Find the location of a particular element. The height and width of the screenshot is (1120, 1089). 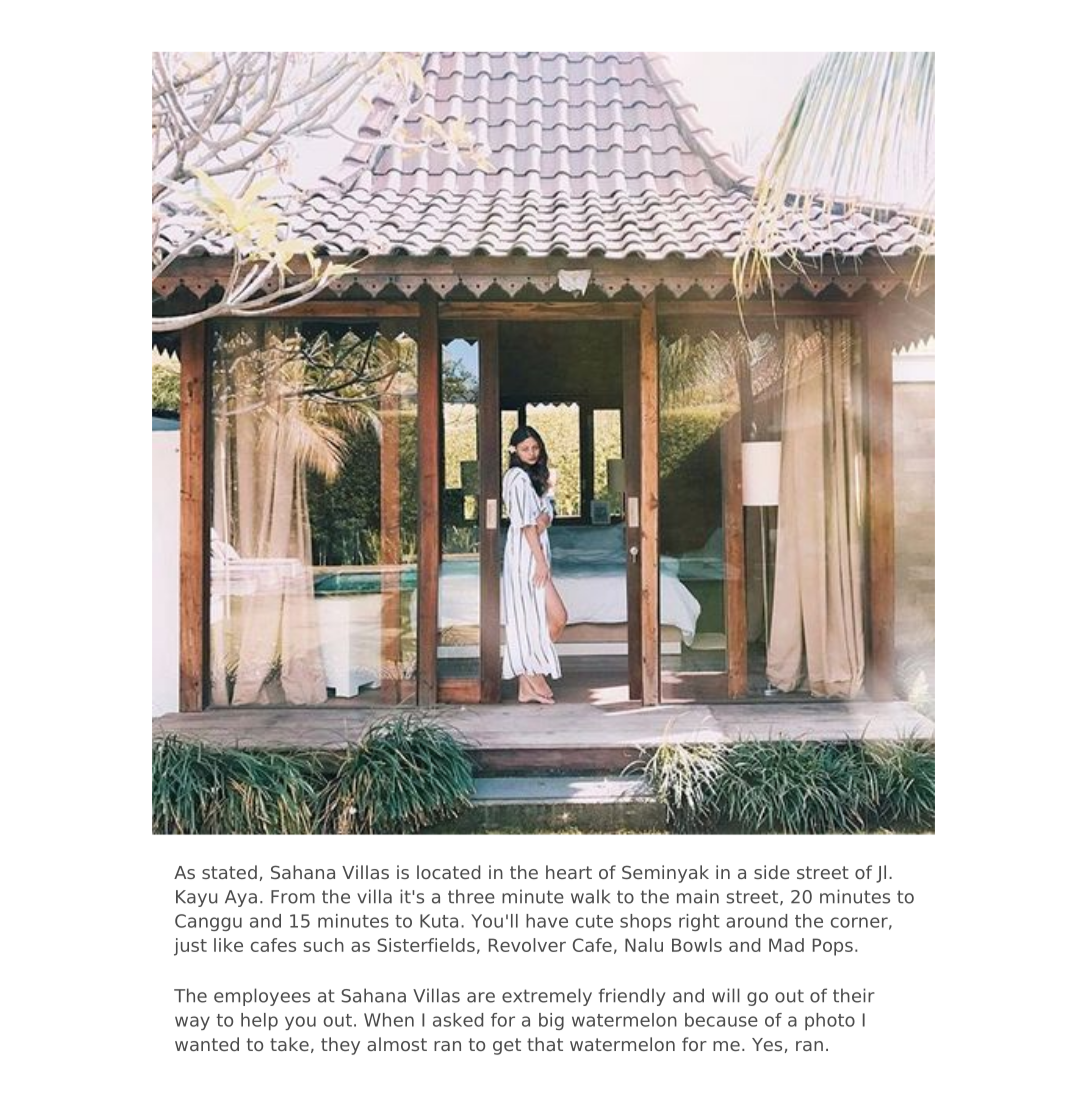

like is located at coordinates (228, 945).
